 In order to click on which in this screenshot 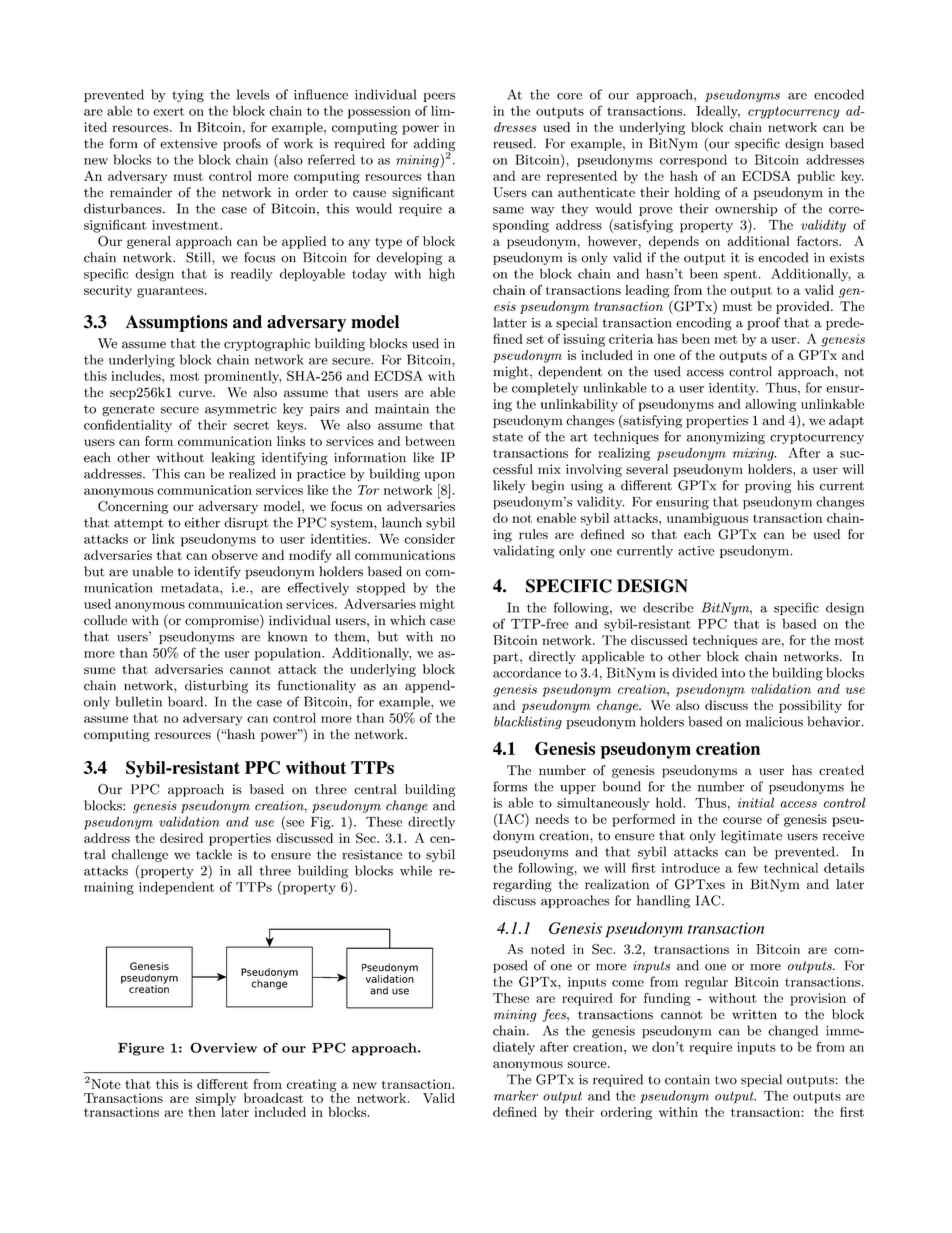, I will do `click(408, 620)`.
